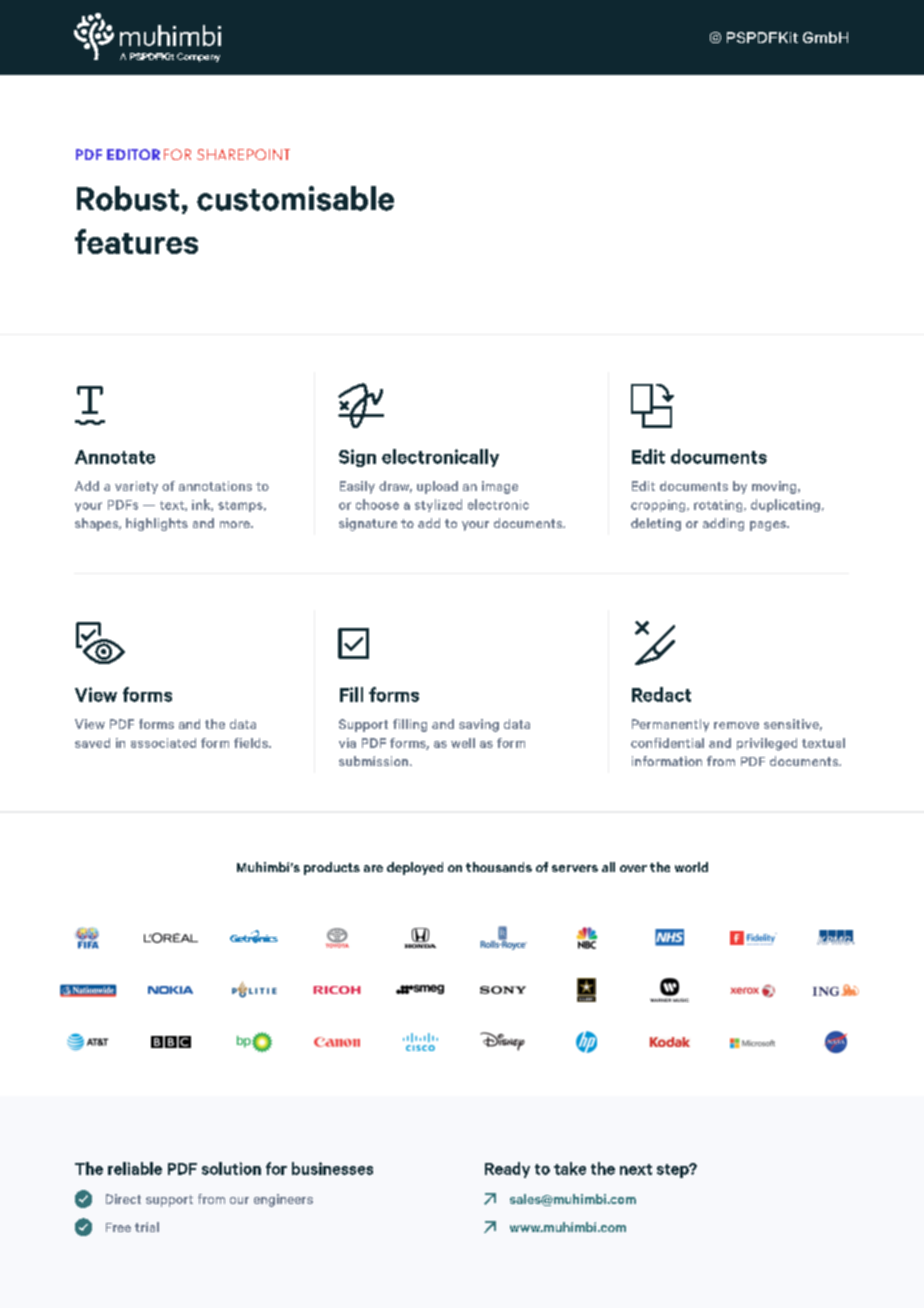 The image size is (924, 1308). I want to click on customisable, so click(295, 198).
